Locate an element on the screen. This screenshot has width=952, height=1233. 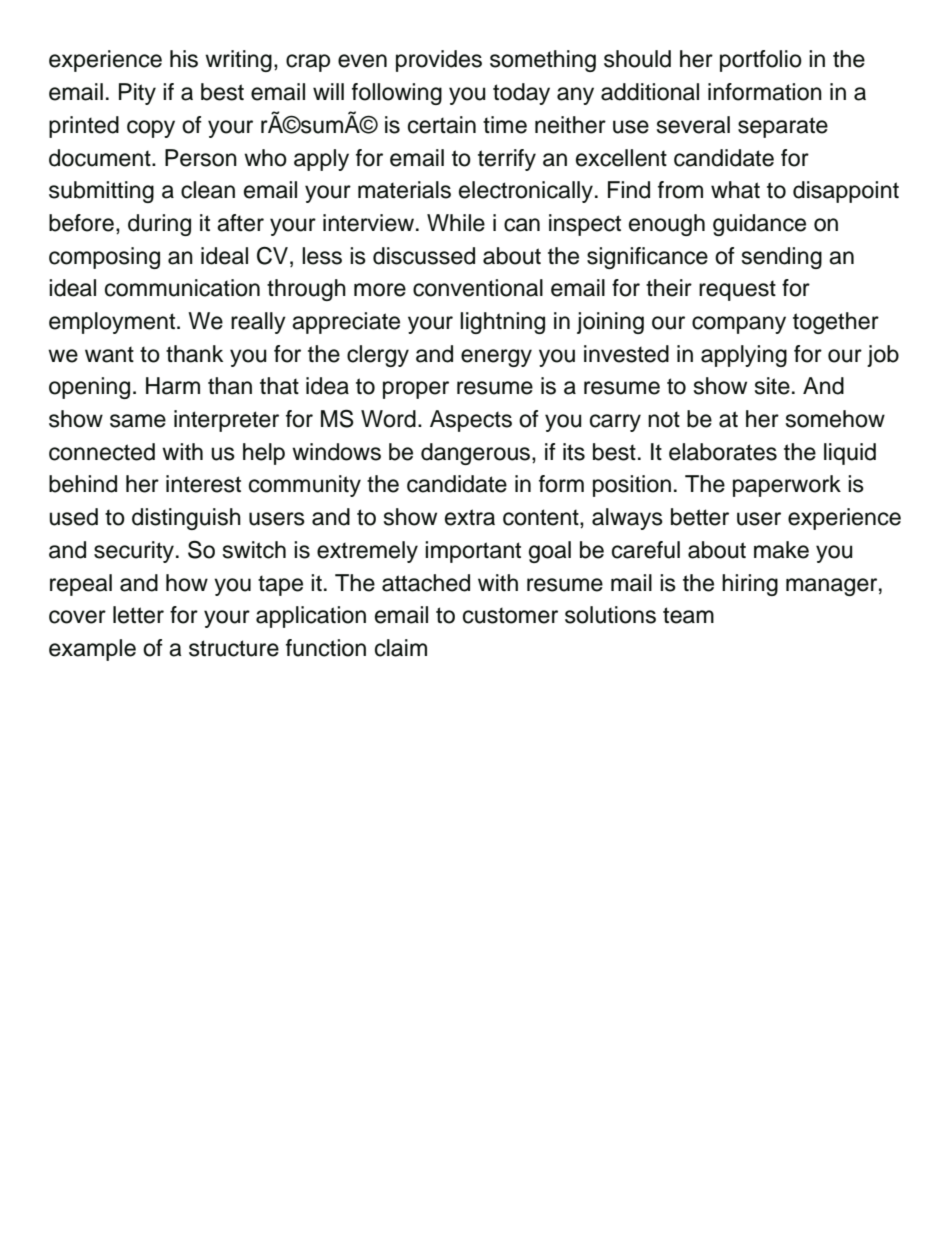
elaborates is located at coordinates (723, 452).
